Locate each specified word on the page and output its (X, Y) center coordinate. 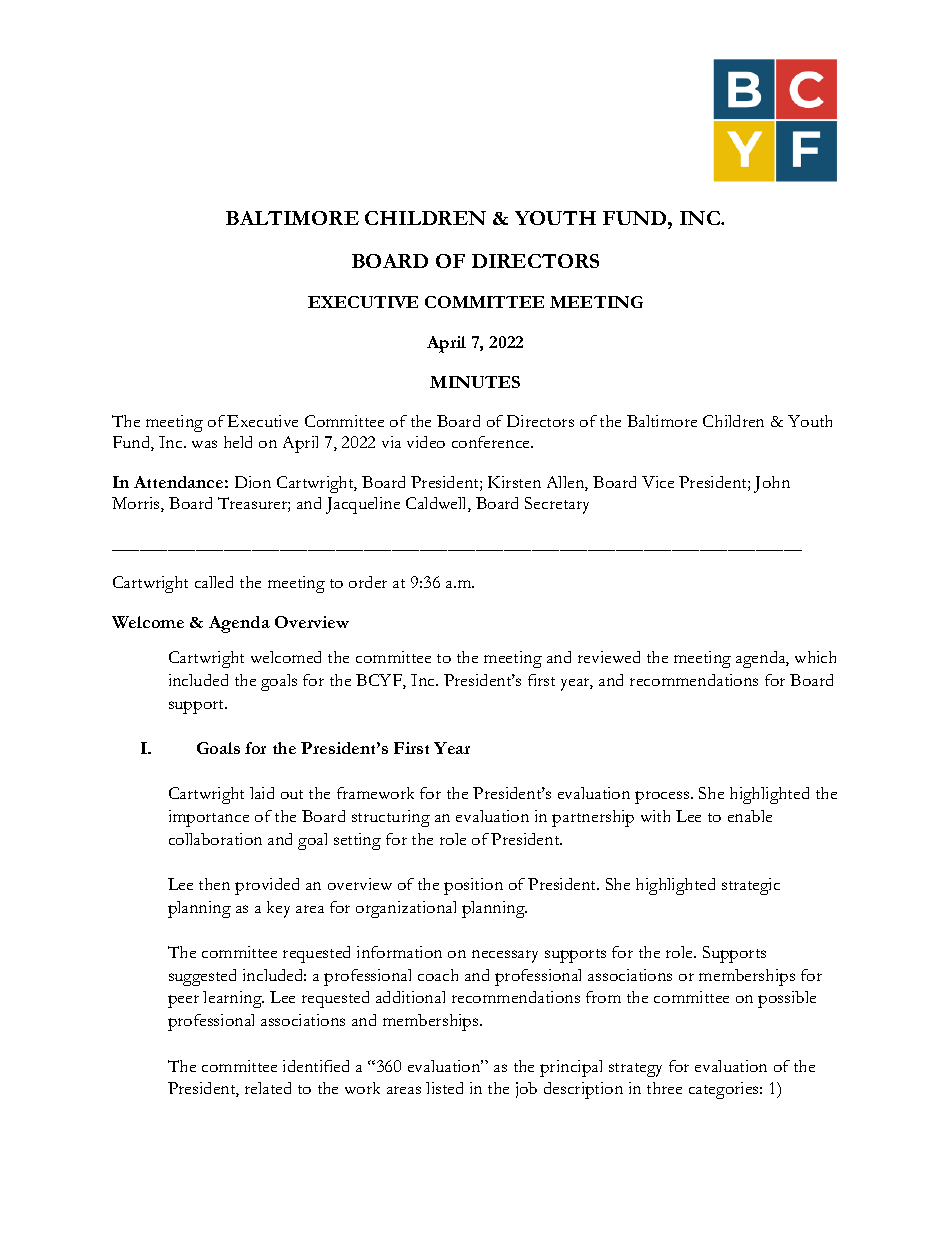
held (238, 442)
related (268, 1088)
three (664, 1088)
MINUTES (475, 382)
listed (444, 1088)
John (772, 484)
